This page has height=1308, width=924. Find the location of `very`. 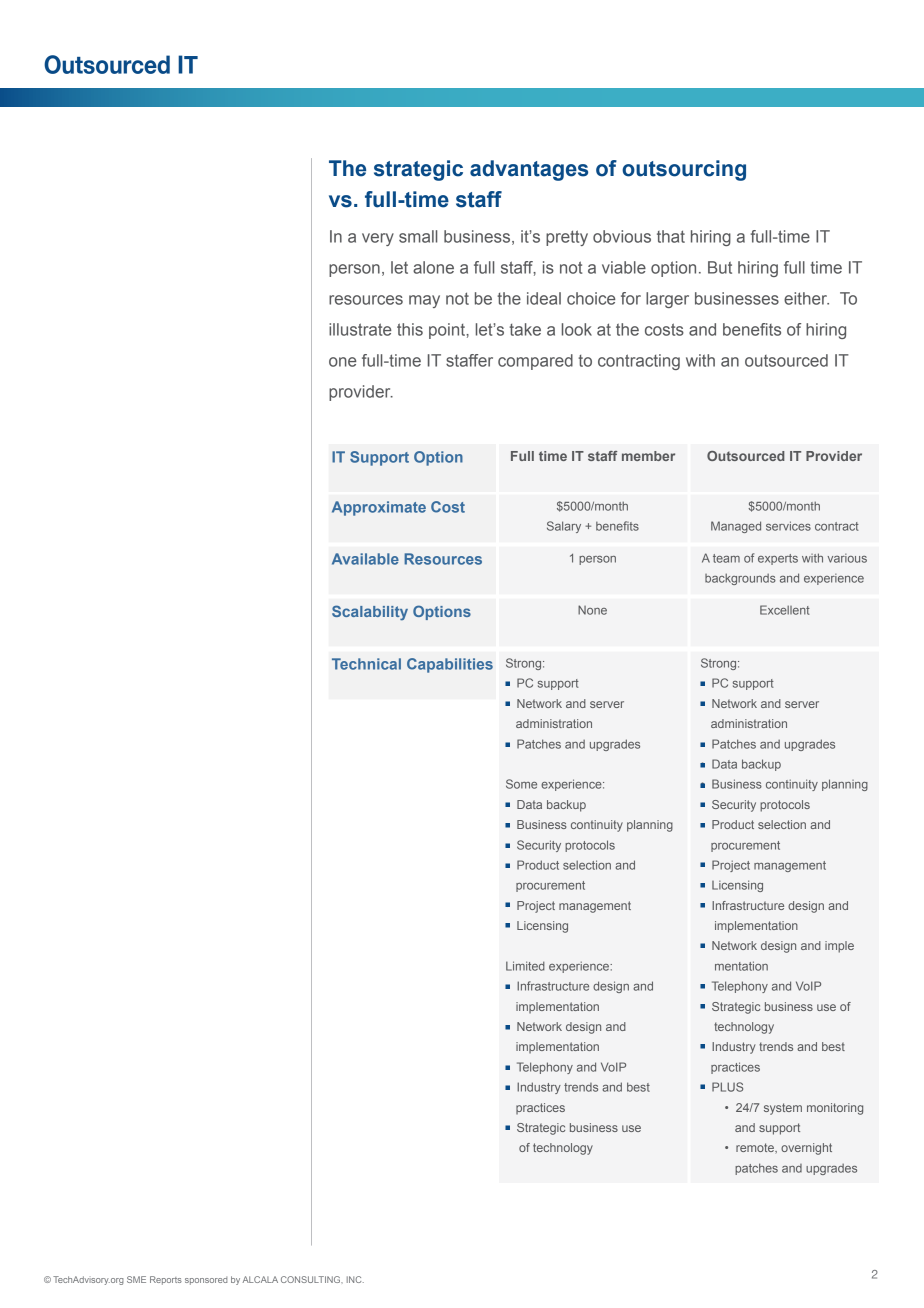

very is located at coordinates (378, 239).
